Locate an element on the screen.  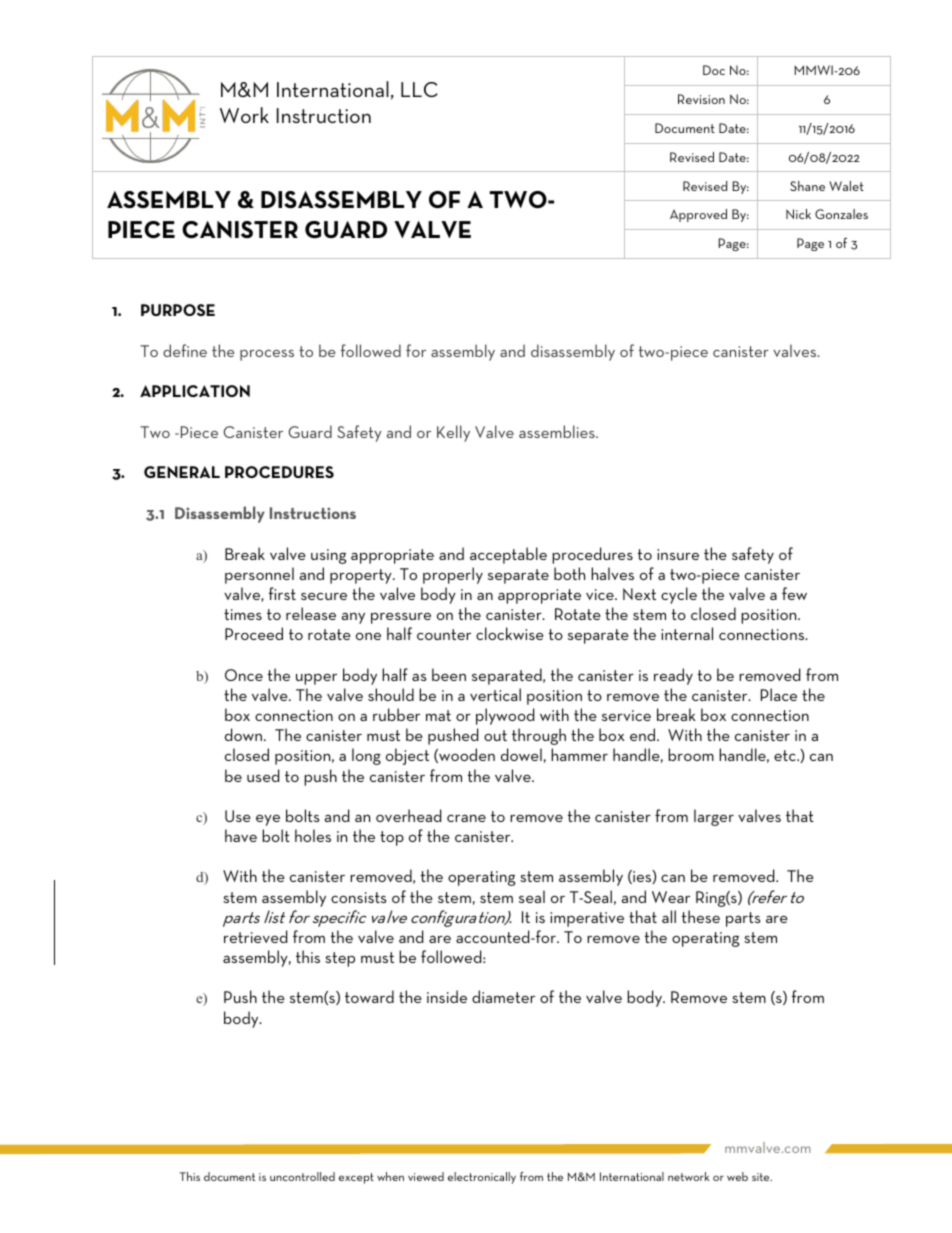
few is located at coordinates (794, 593).
